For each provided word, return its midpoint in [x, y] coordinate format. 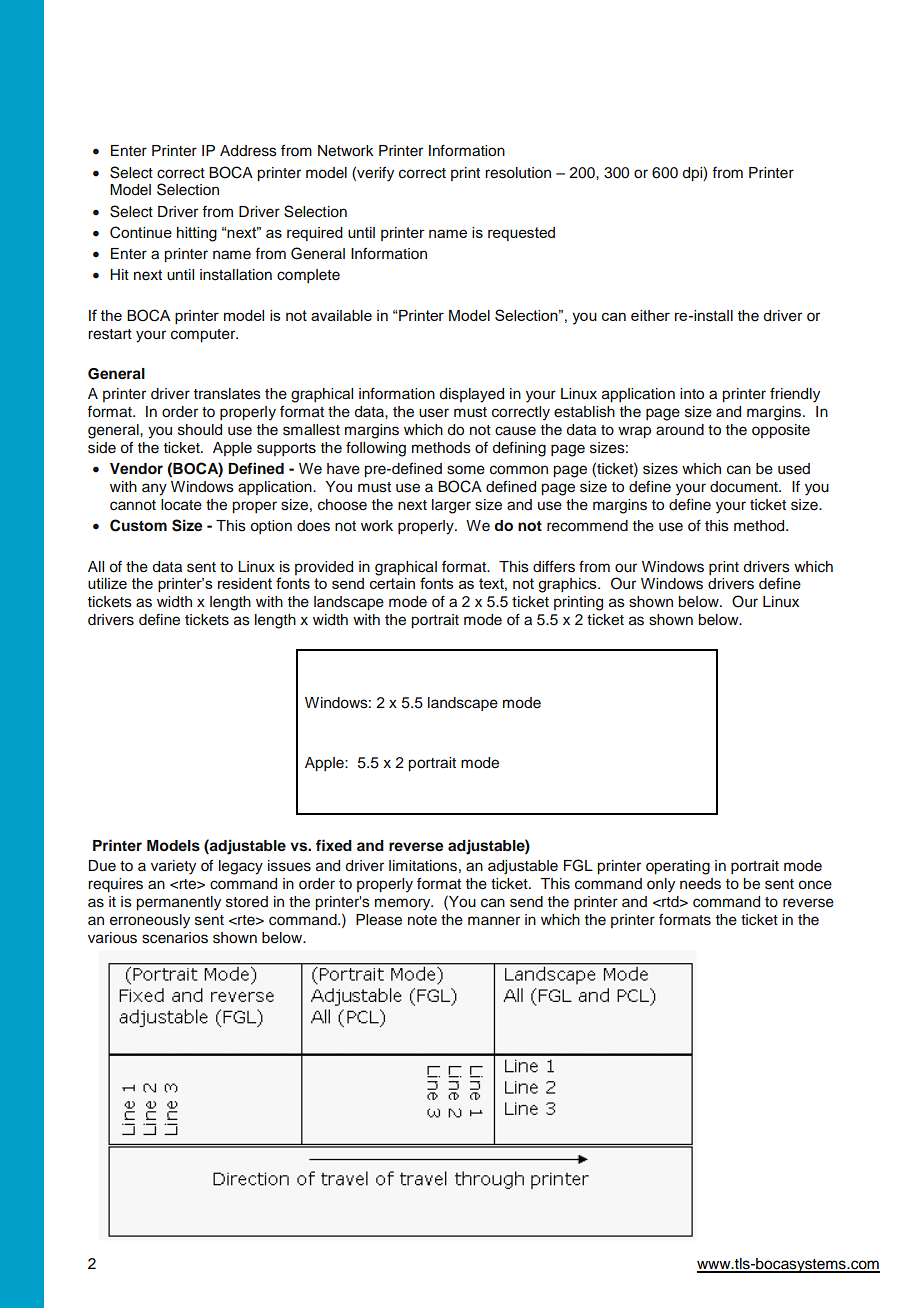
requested [521, 234]
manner [494, 921]
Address [248, 151]
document [745, 486]
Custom [138, 525]
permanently [178, 903]
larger [451, 506]
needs [700, 884]
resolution [518, 173]
